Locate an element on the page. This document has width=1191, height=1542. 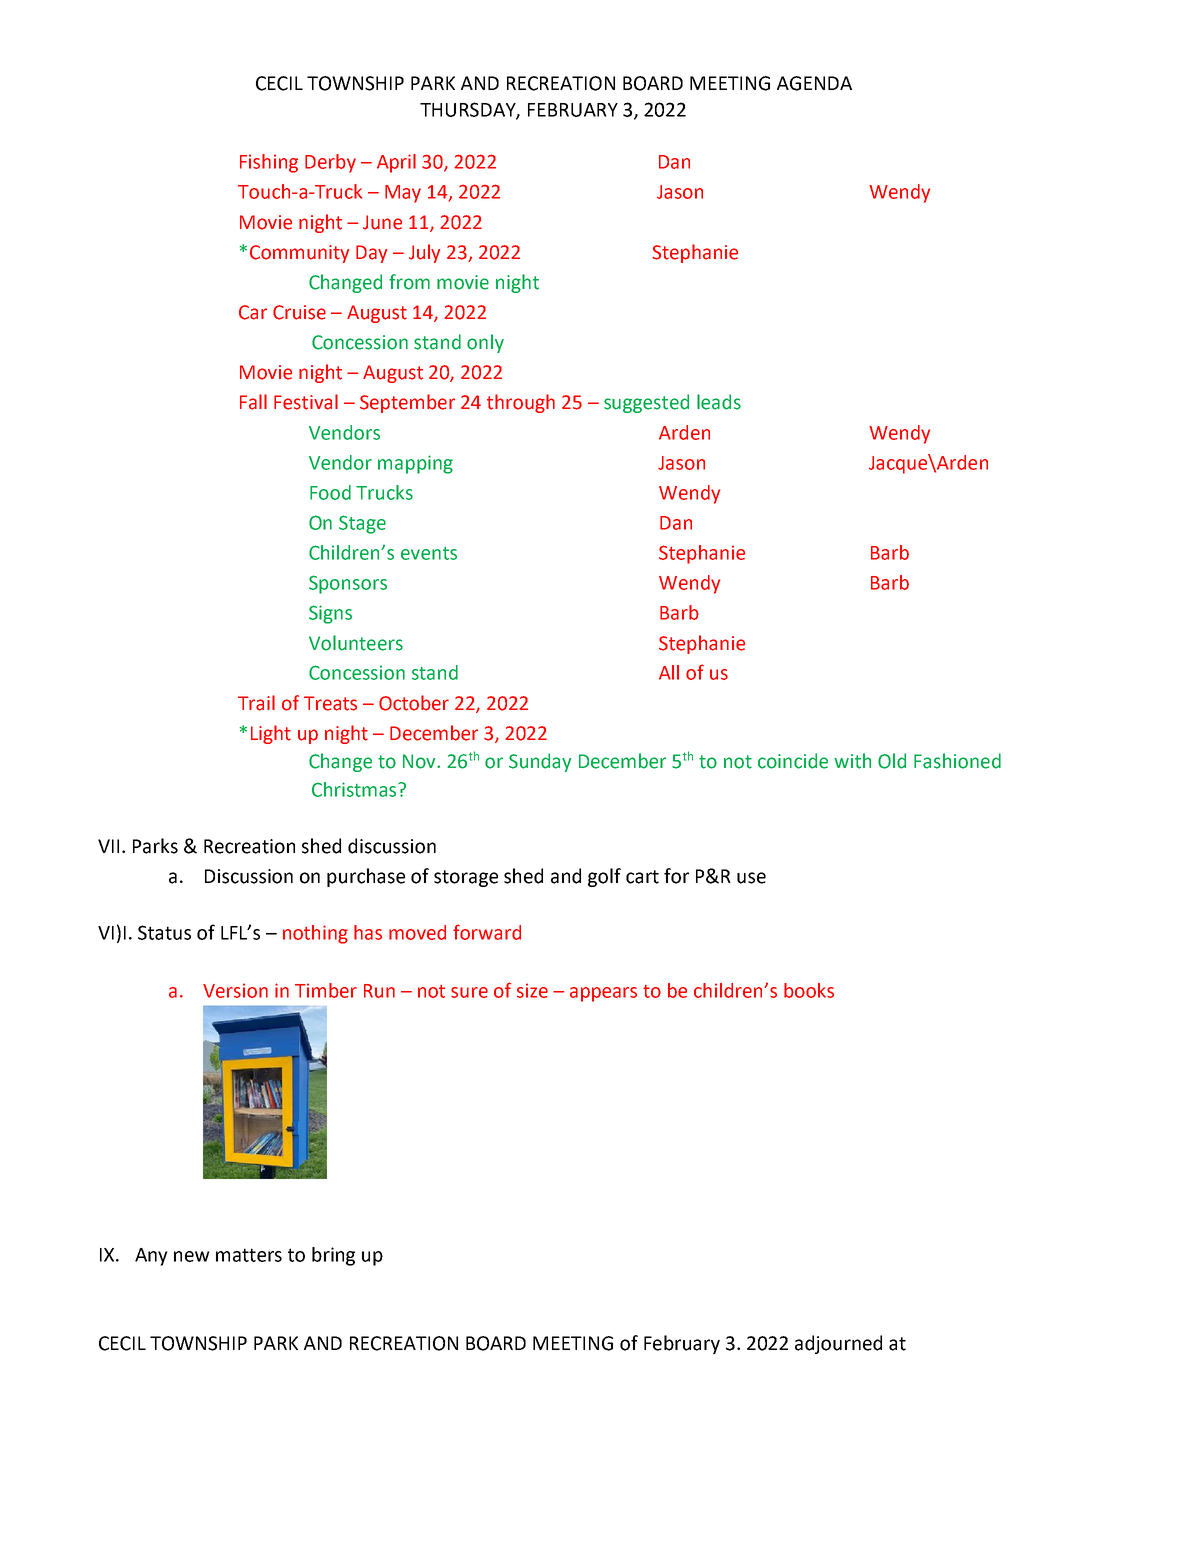
AGENDA is located at coordinates (814, 83).
